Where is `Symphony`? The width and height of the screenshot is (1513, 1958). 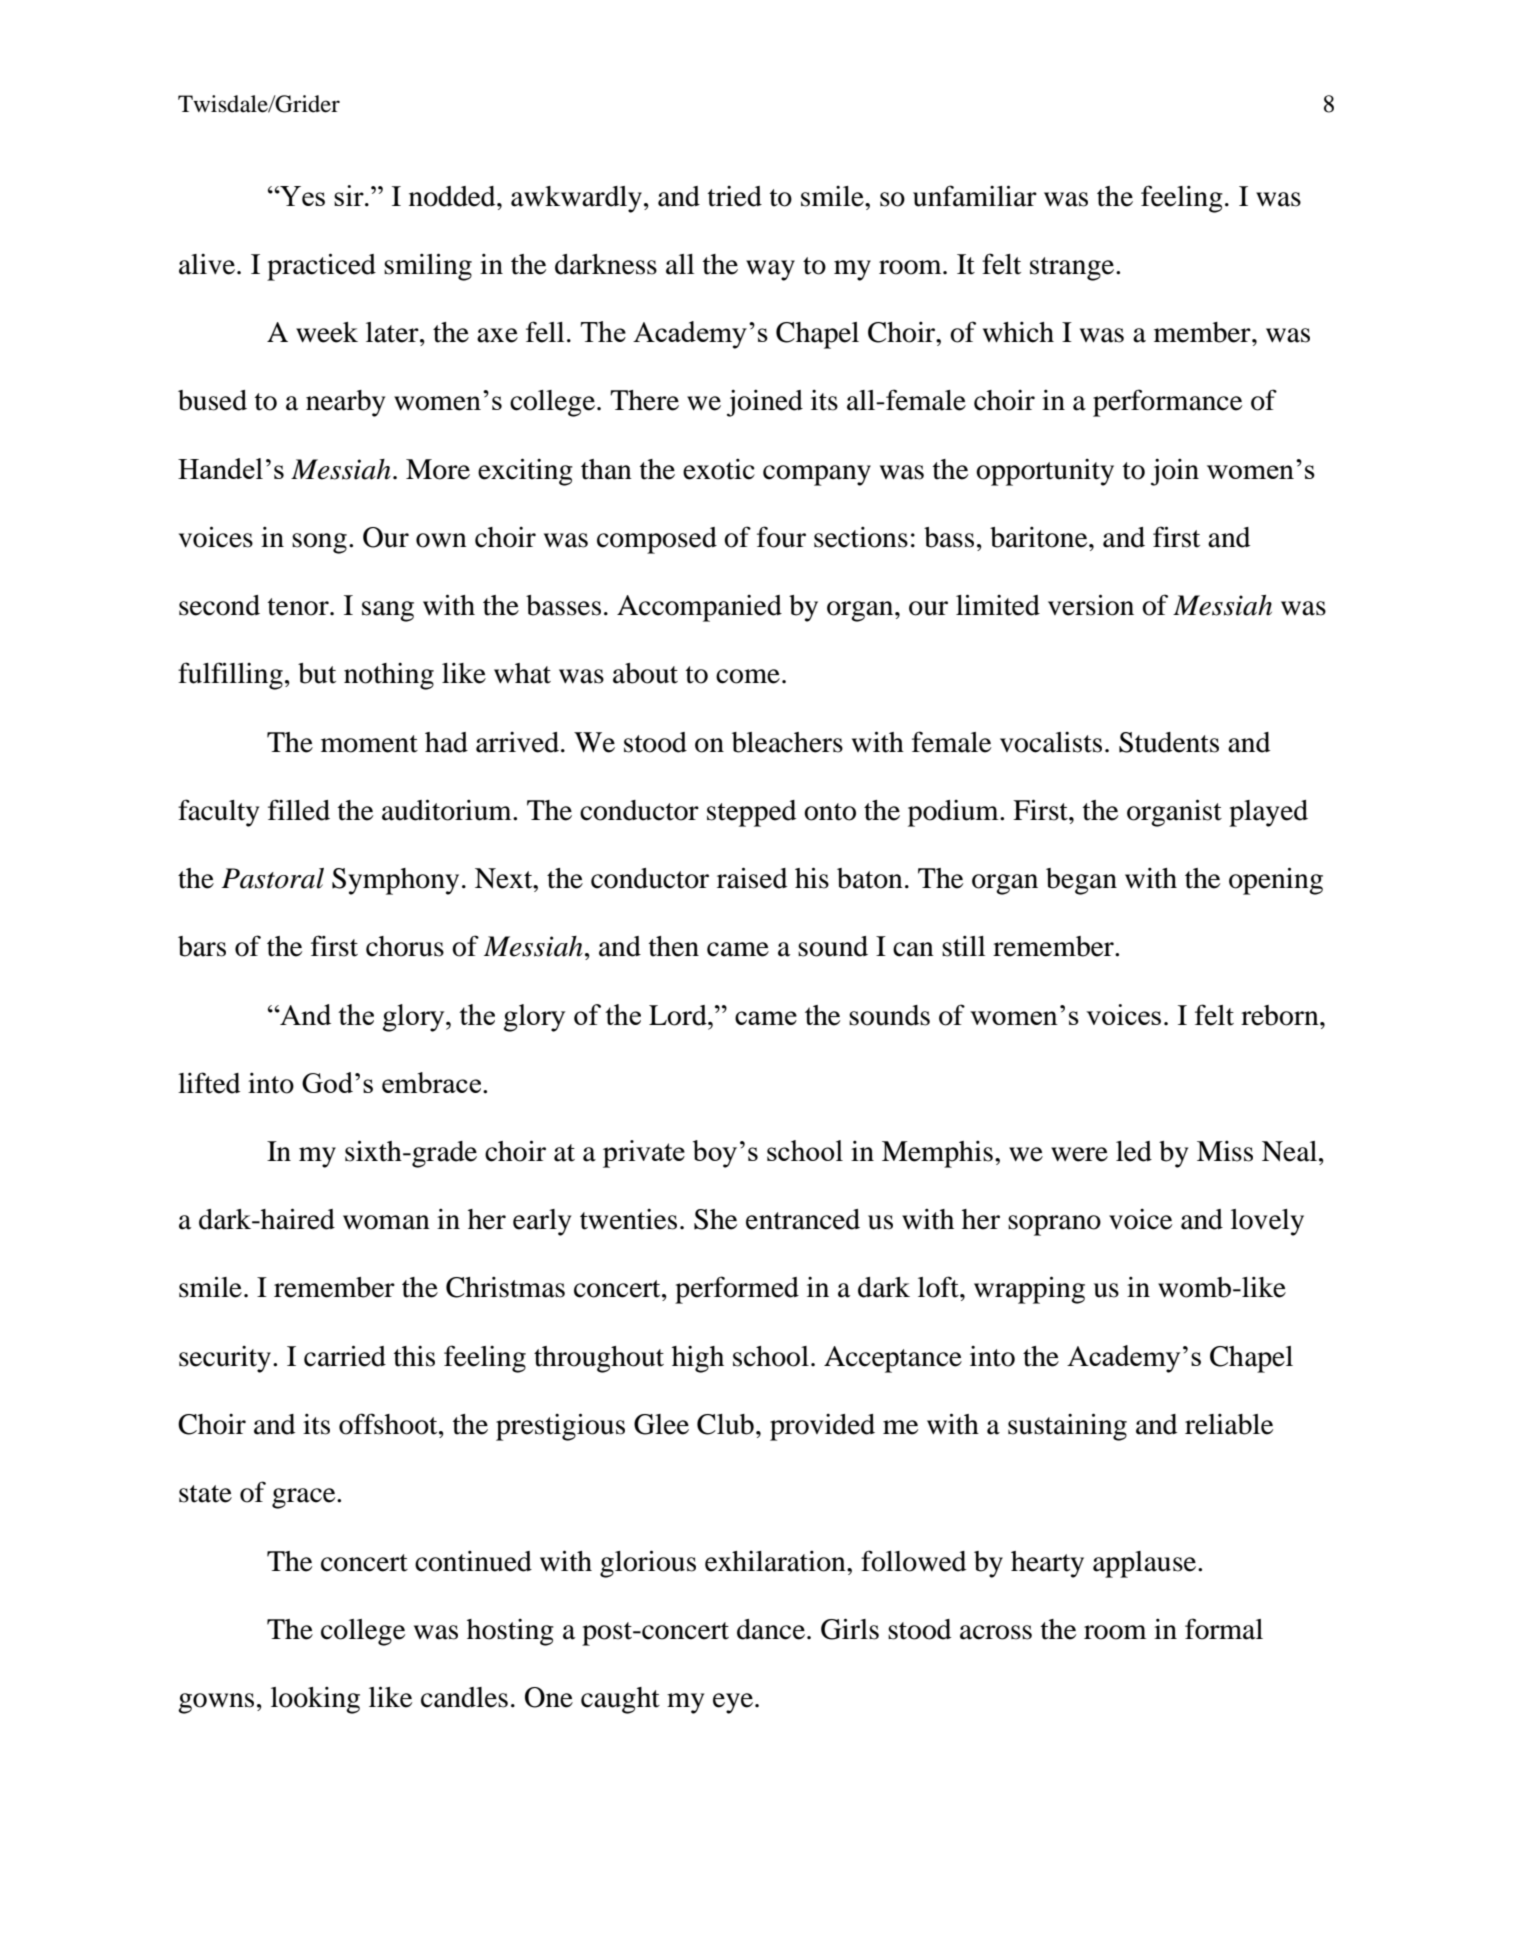
Symphony is located at coordinates (395, 881).
